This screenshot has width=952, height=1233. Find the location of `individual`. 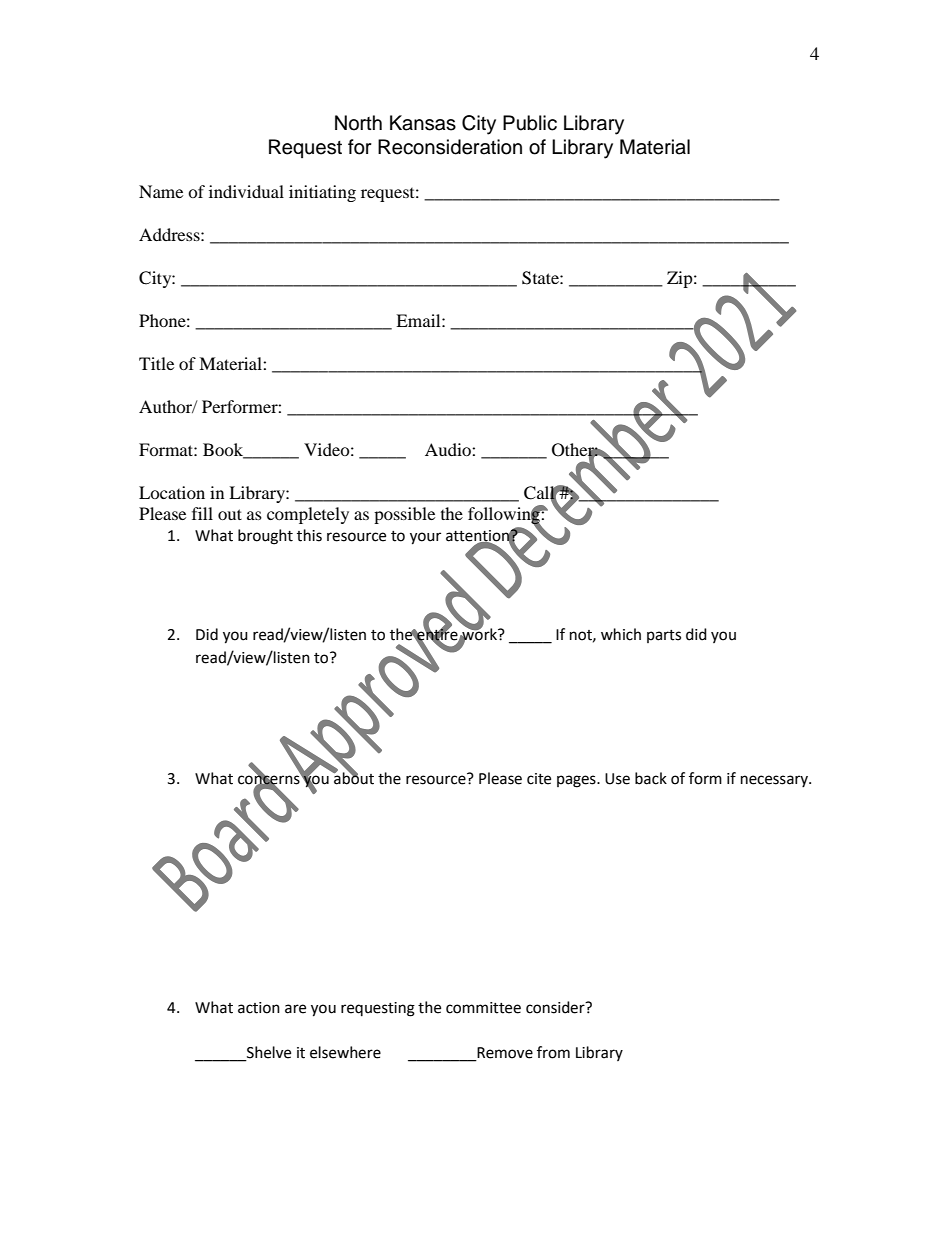

individual is located at coordinates (246, 191).
